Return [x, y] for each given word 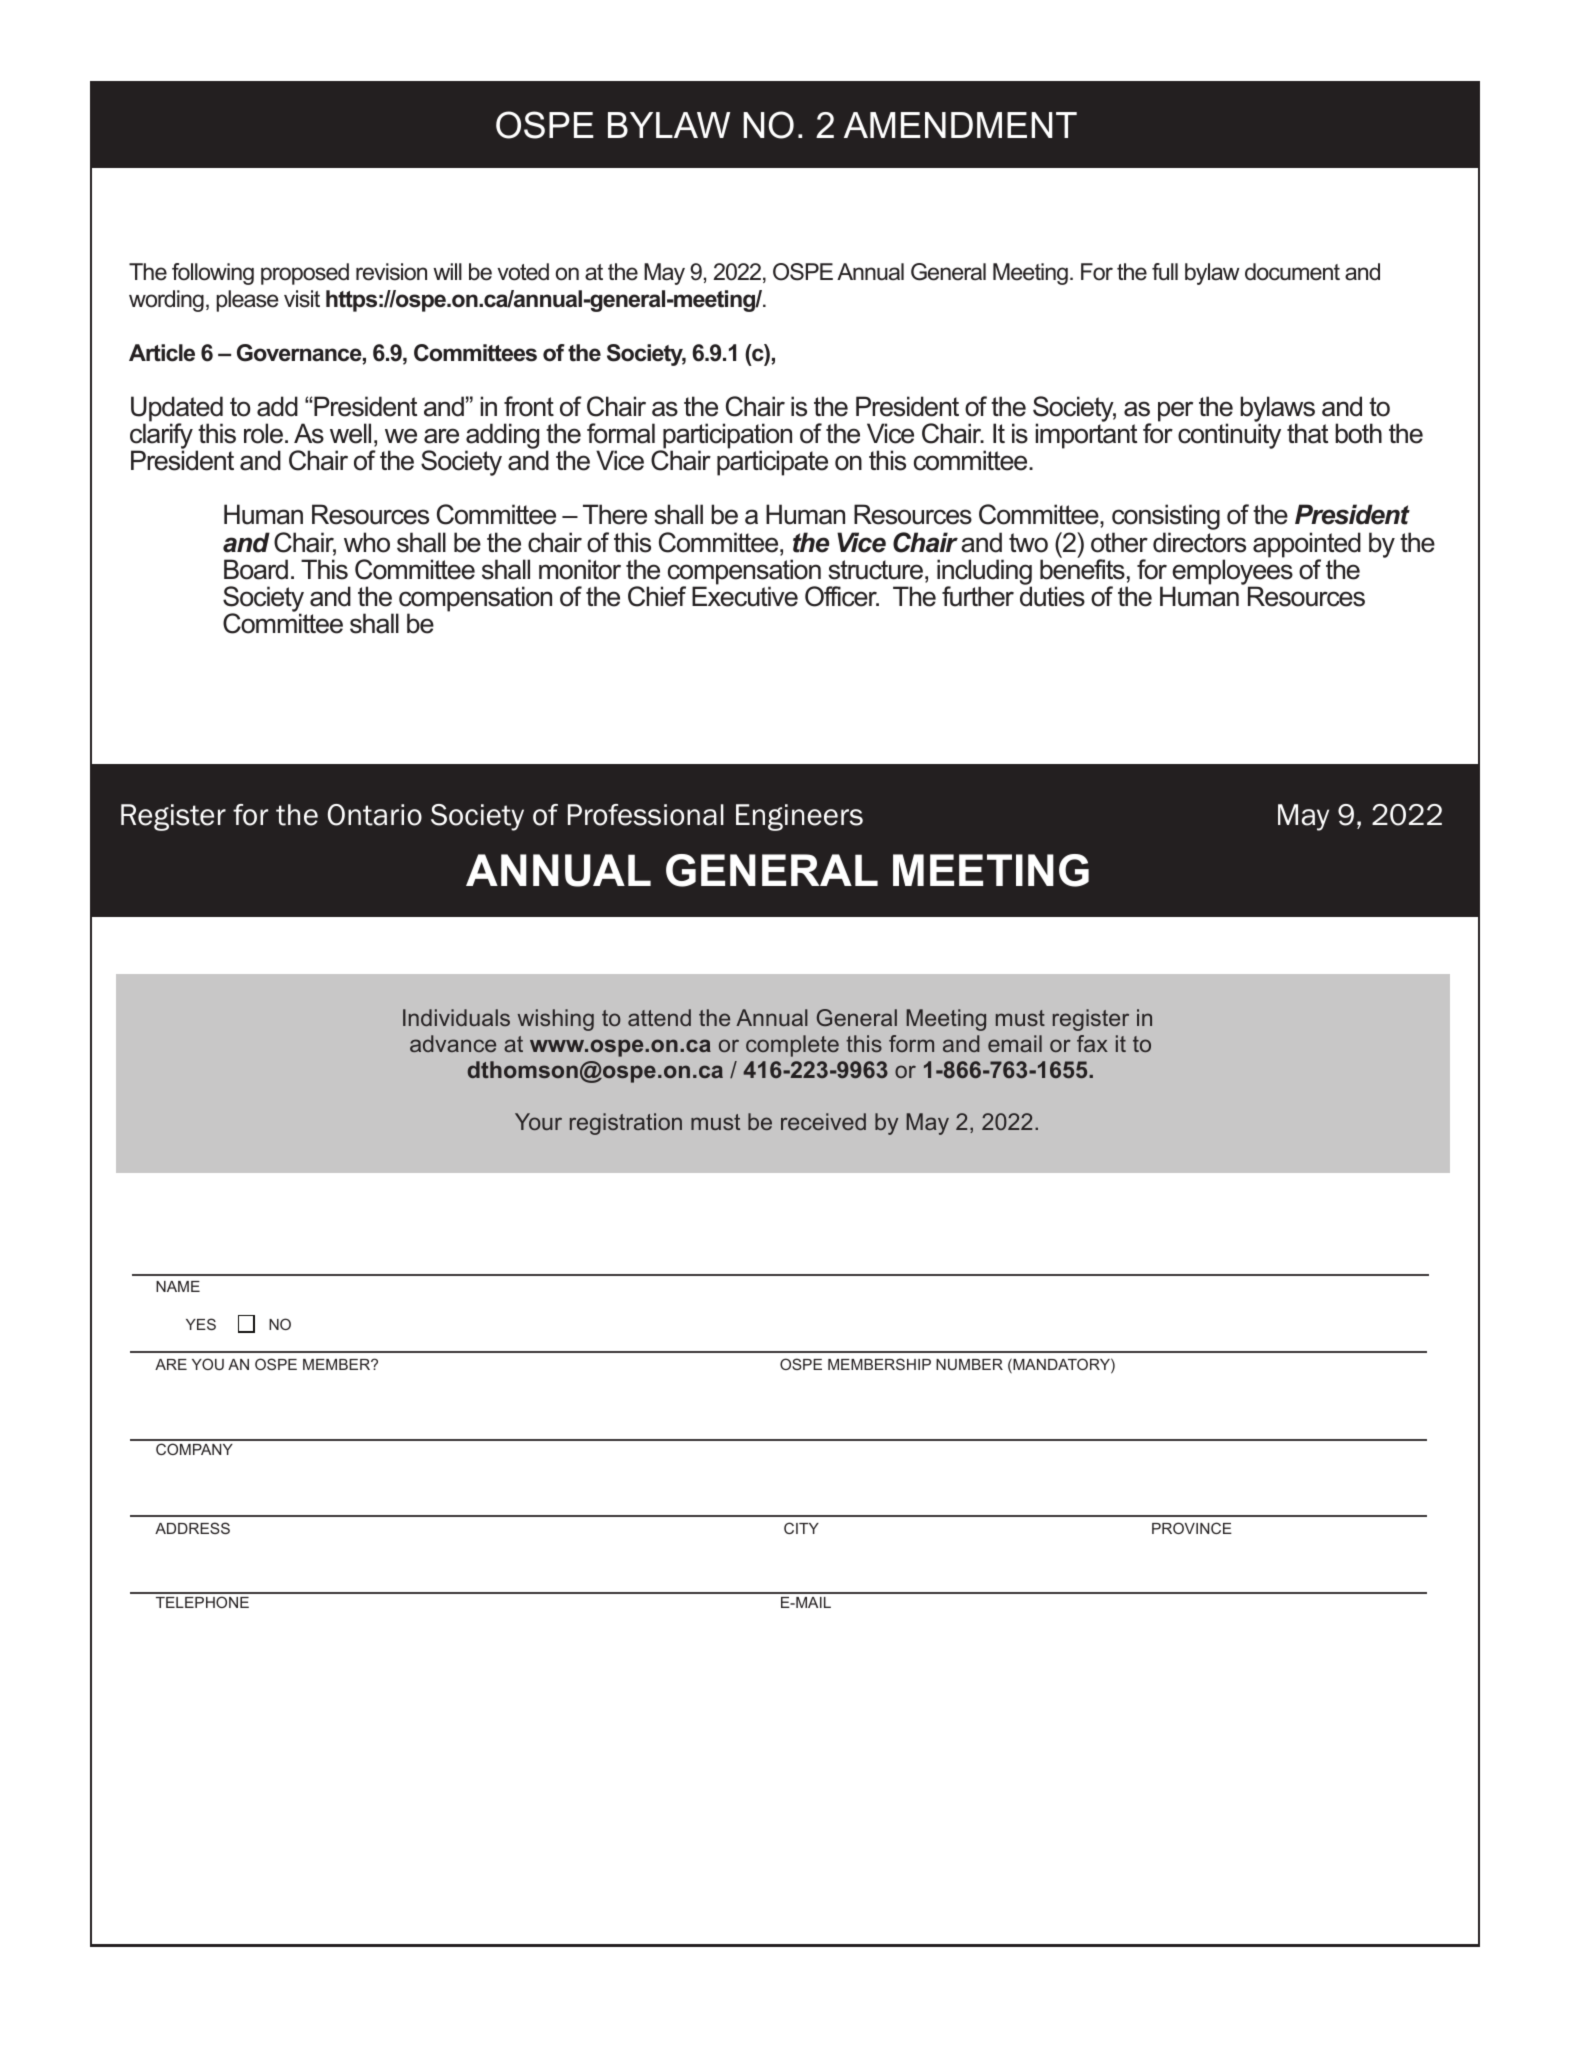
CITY [801, 1528]
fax [1092, 1043]
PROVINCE [1192, 1528]
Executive [745, 596]
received [823, 1121]
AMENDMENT [960, 125]
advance [453, 1043]
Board [256, 569]
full [1165, 272]
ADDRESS [192, 1528]
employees [1232, 573]
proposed [305, 274]
